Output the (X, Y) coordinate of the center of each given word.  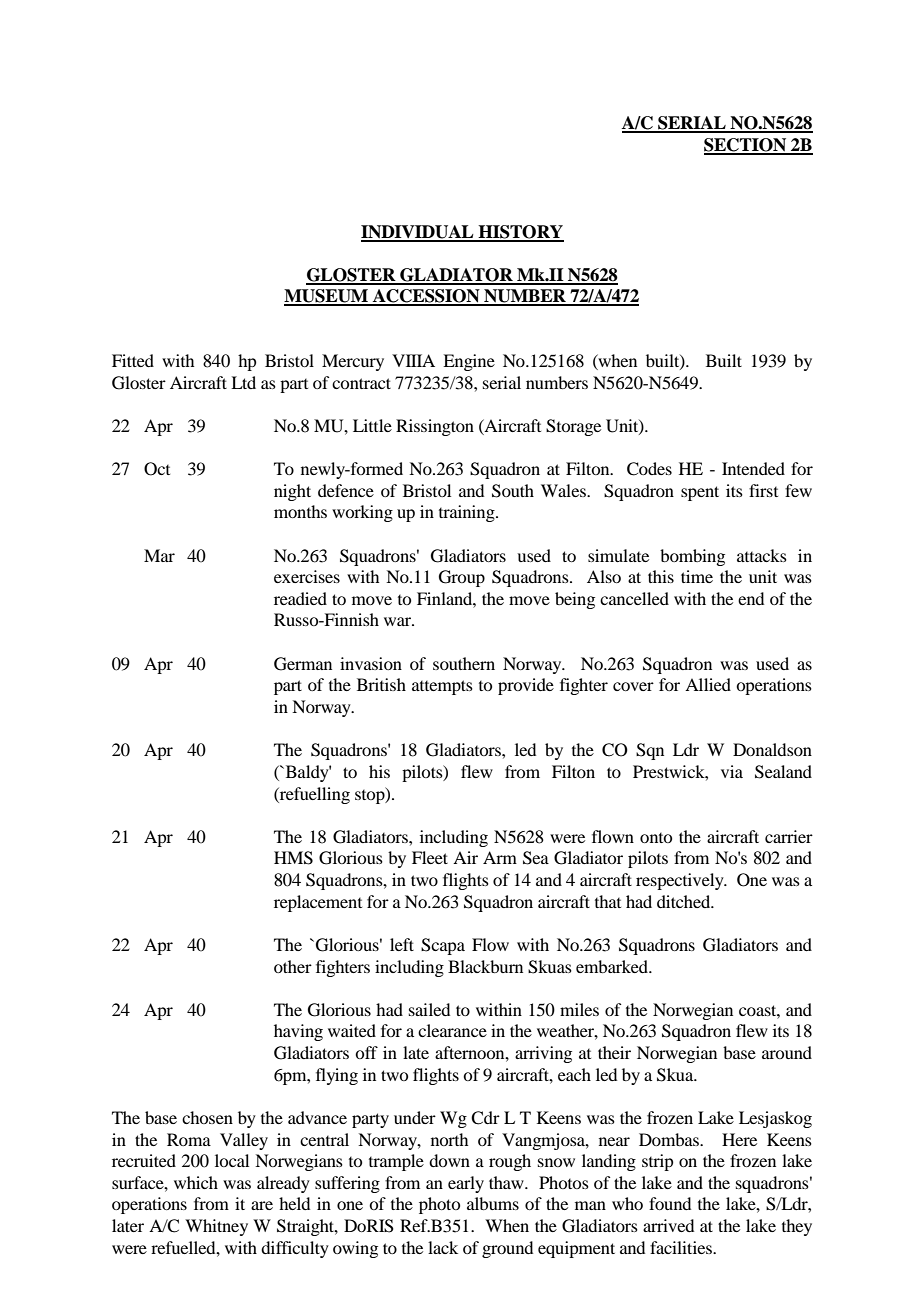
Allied (708, 684)
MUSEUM (327, 297)
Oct (157, 469)
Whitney (216, 1227)
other (293, 966)
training (468, 513)
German (303, 664)
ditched (685, 901)
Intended (753, 468)
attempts (442, 687)
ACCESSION (426, 297)
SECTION (746, 146)
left (402, 944)
